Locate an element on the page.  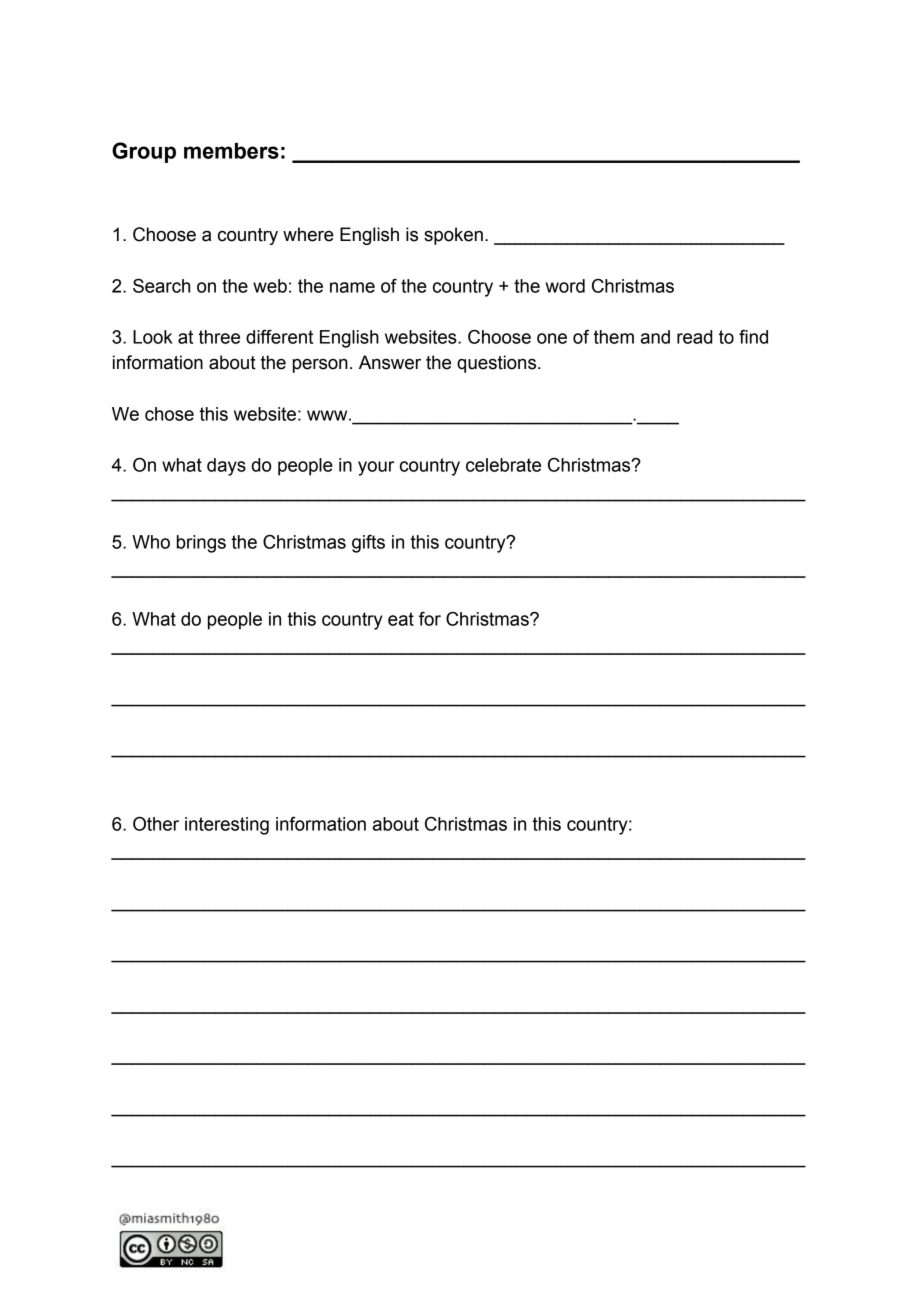
Search is located at coordinates (161, 286).
